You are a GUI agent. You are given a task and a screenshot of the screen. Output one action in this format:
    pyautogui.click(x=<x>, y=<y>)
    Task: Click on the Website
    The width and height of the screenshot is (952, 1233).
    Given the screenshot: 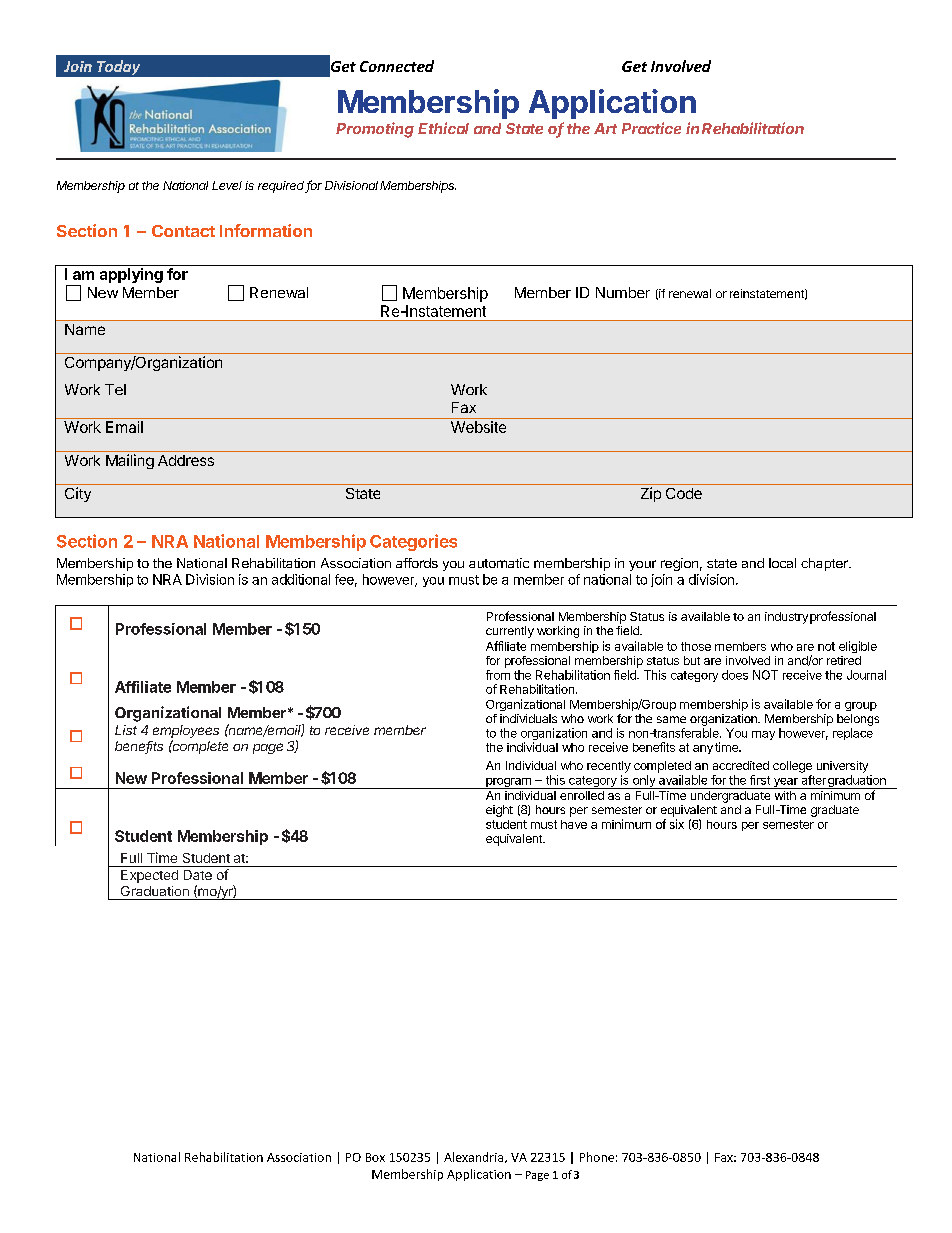 What is the action you would take?
    pyautogui.click(x=478, y=427)
